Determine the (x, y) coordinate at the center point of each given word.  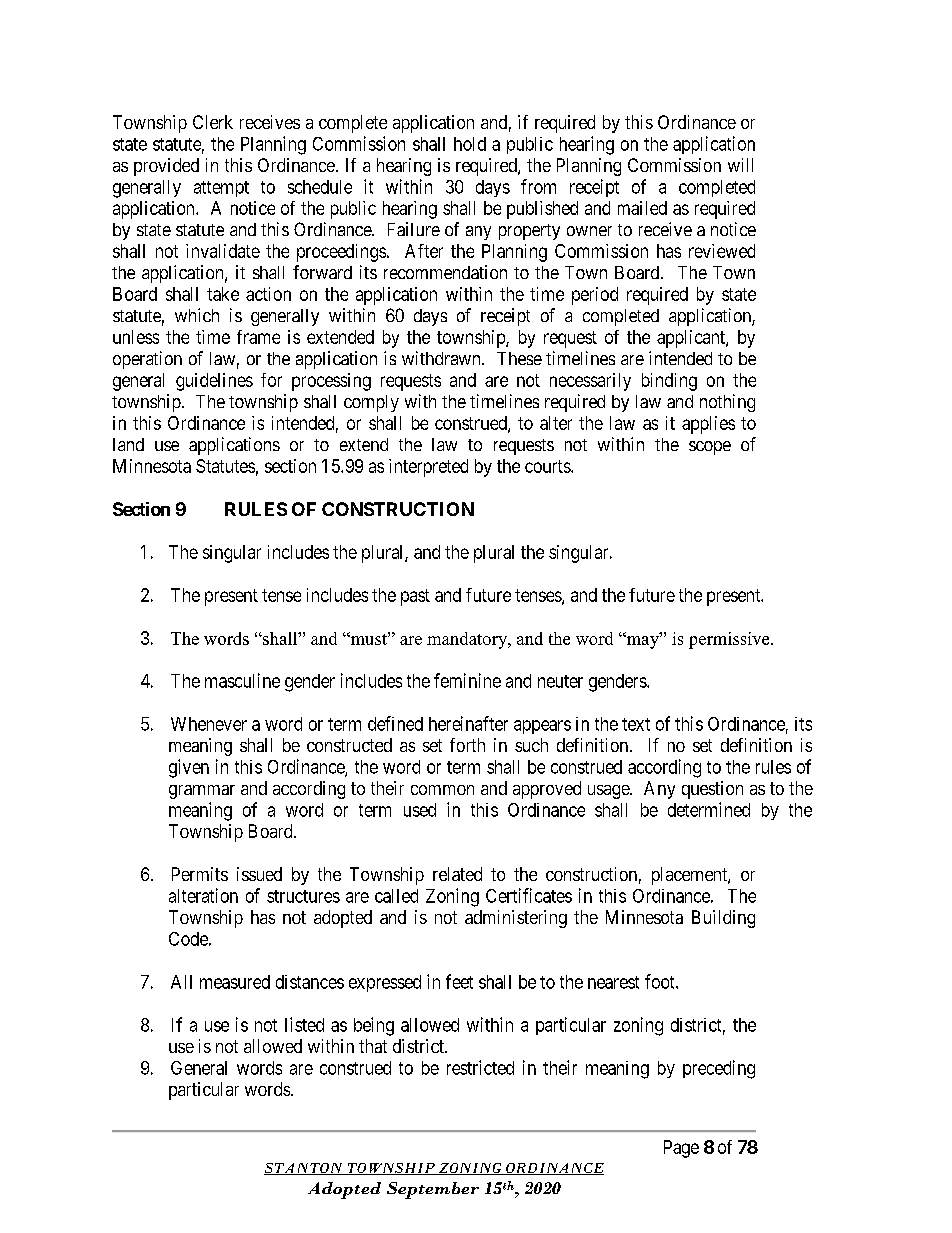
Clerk (213, 122)
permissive (730, 640)
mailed (642, 208)
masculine (242, 680)
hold (470, 144)
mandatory (468, 640)
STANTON (304, 1169)
